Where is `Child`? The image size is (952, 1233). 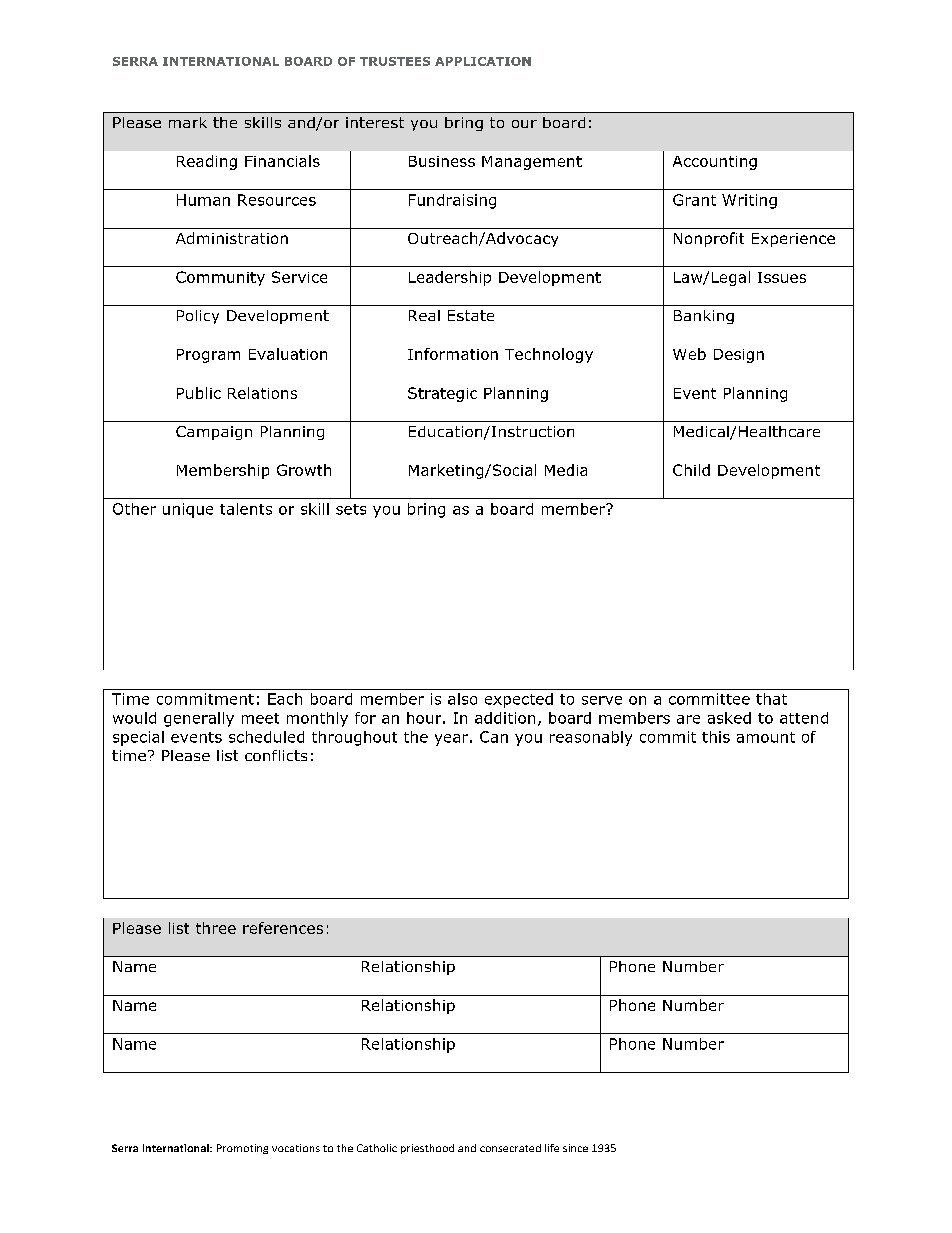 Child is located at coordinates (691, 470).
